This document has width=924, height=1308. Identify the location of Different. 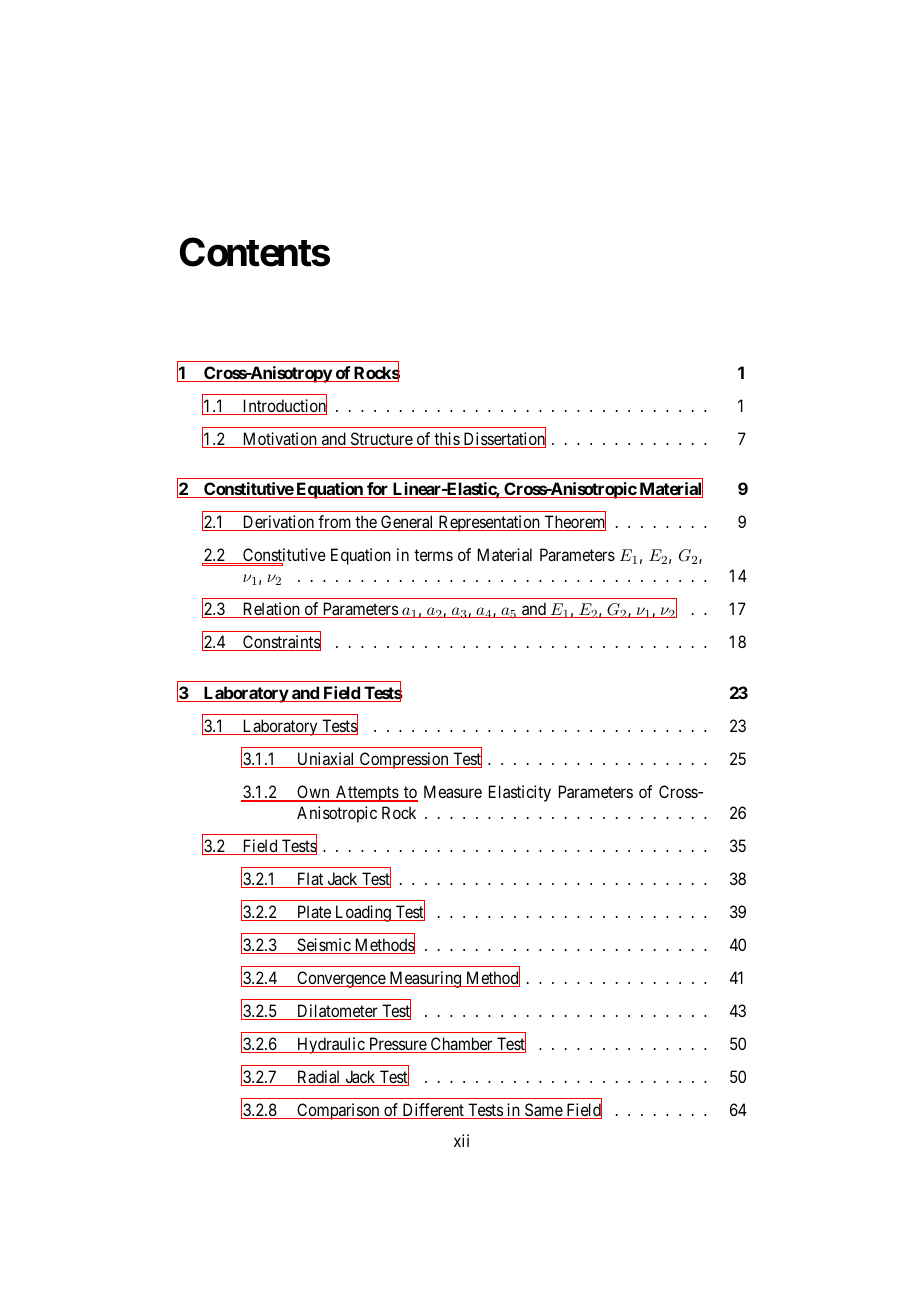
(433, 1111).
